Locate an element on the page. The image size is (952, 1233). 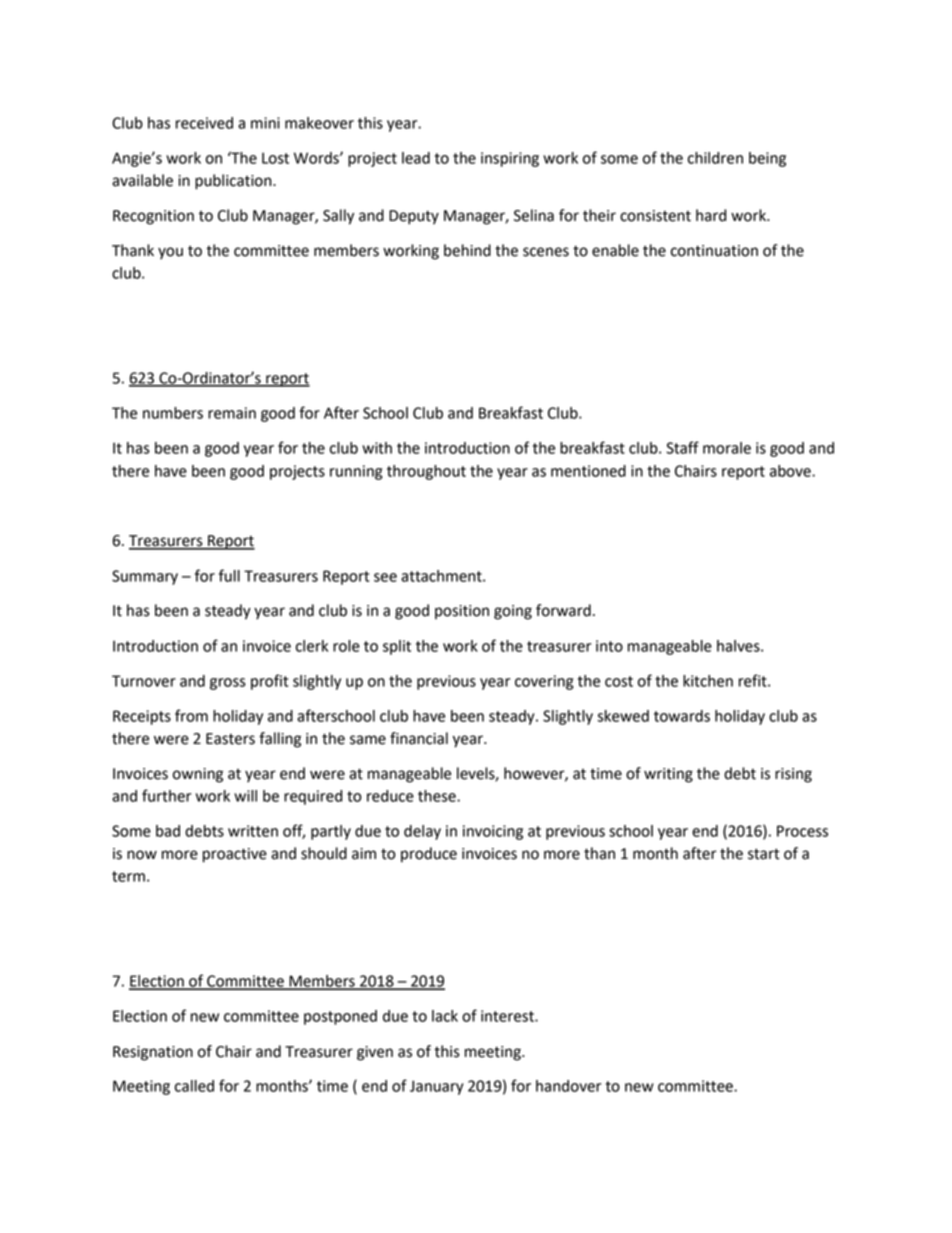
called is located at coordinates (194, 1086).
